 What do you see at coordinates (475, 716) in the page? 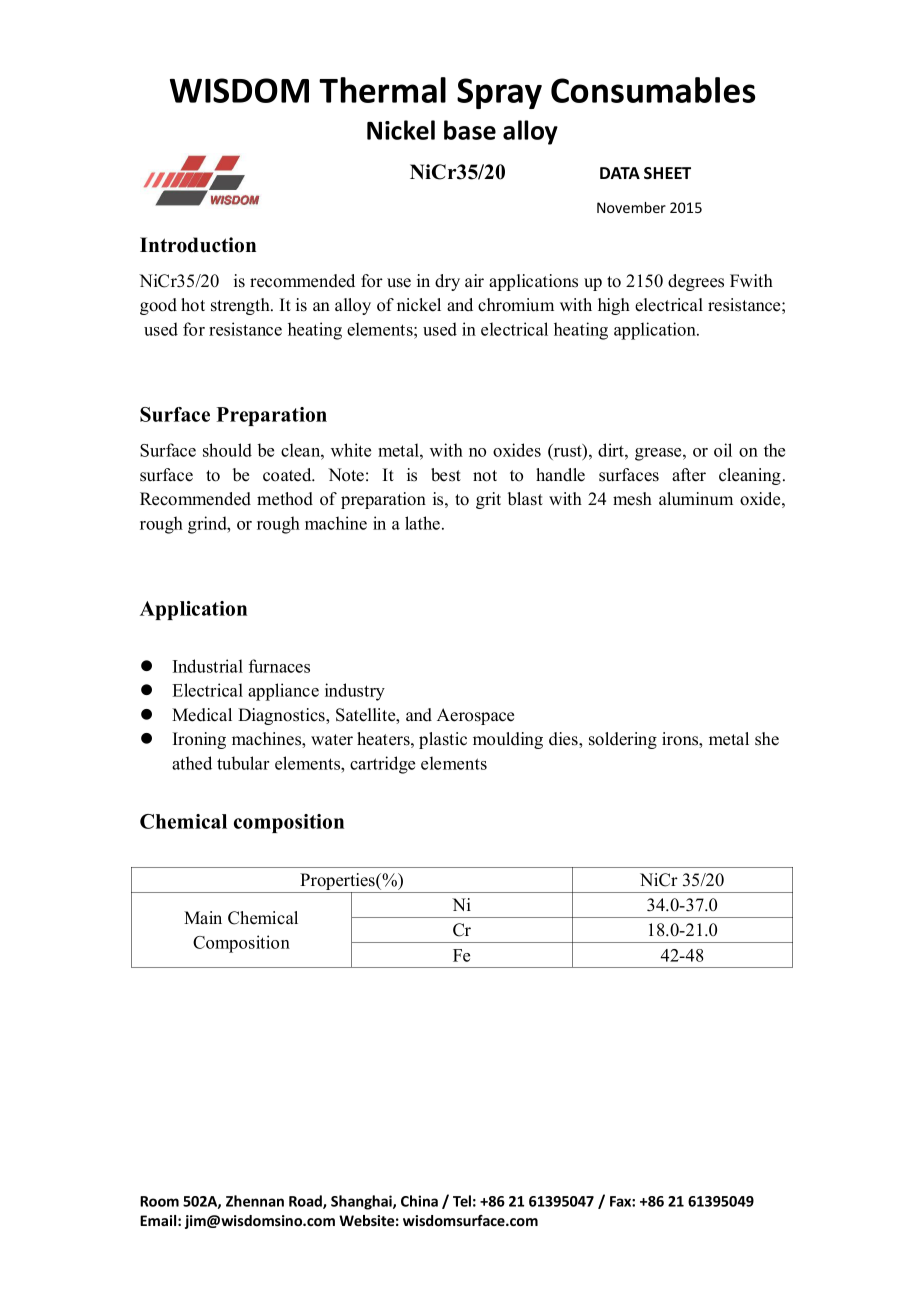
I see `Aerospace` at bounding box center [475, 716].
